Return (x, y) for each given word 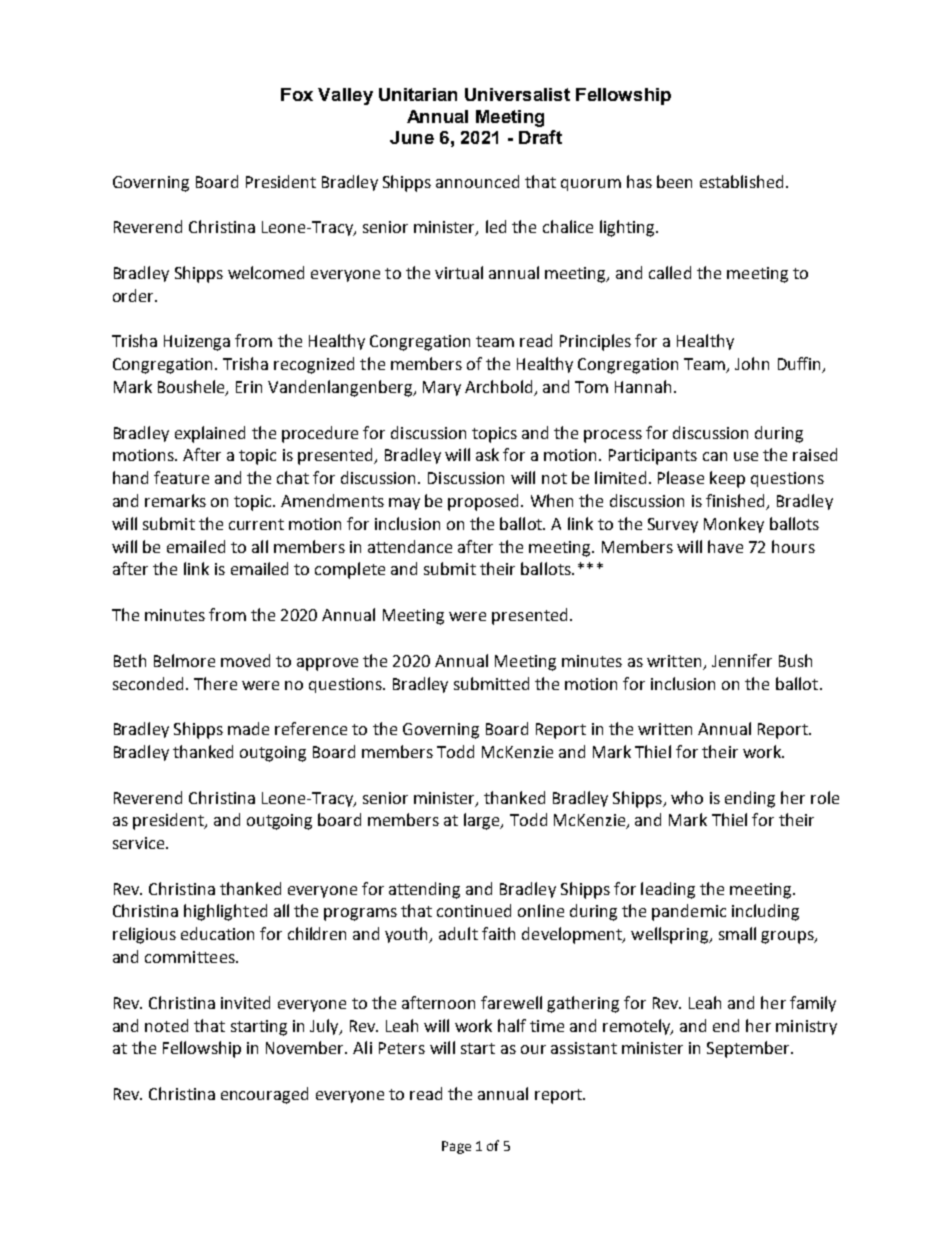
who (687, 797)
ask (487, 454)
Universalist (517, 94)
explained (210, 434)
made (248, 728)
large (483, 821)
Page (456, 1147)
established (741, 181)
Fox (297, 94)
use (746, 456)
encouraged (264, 1095)
